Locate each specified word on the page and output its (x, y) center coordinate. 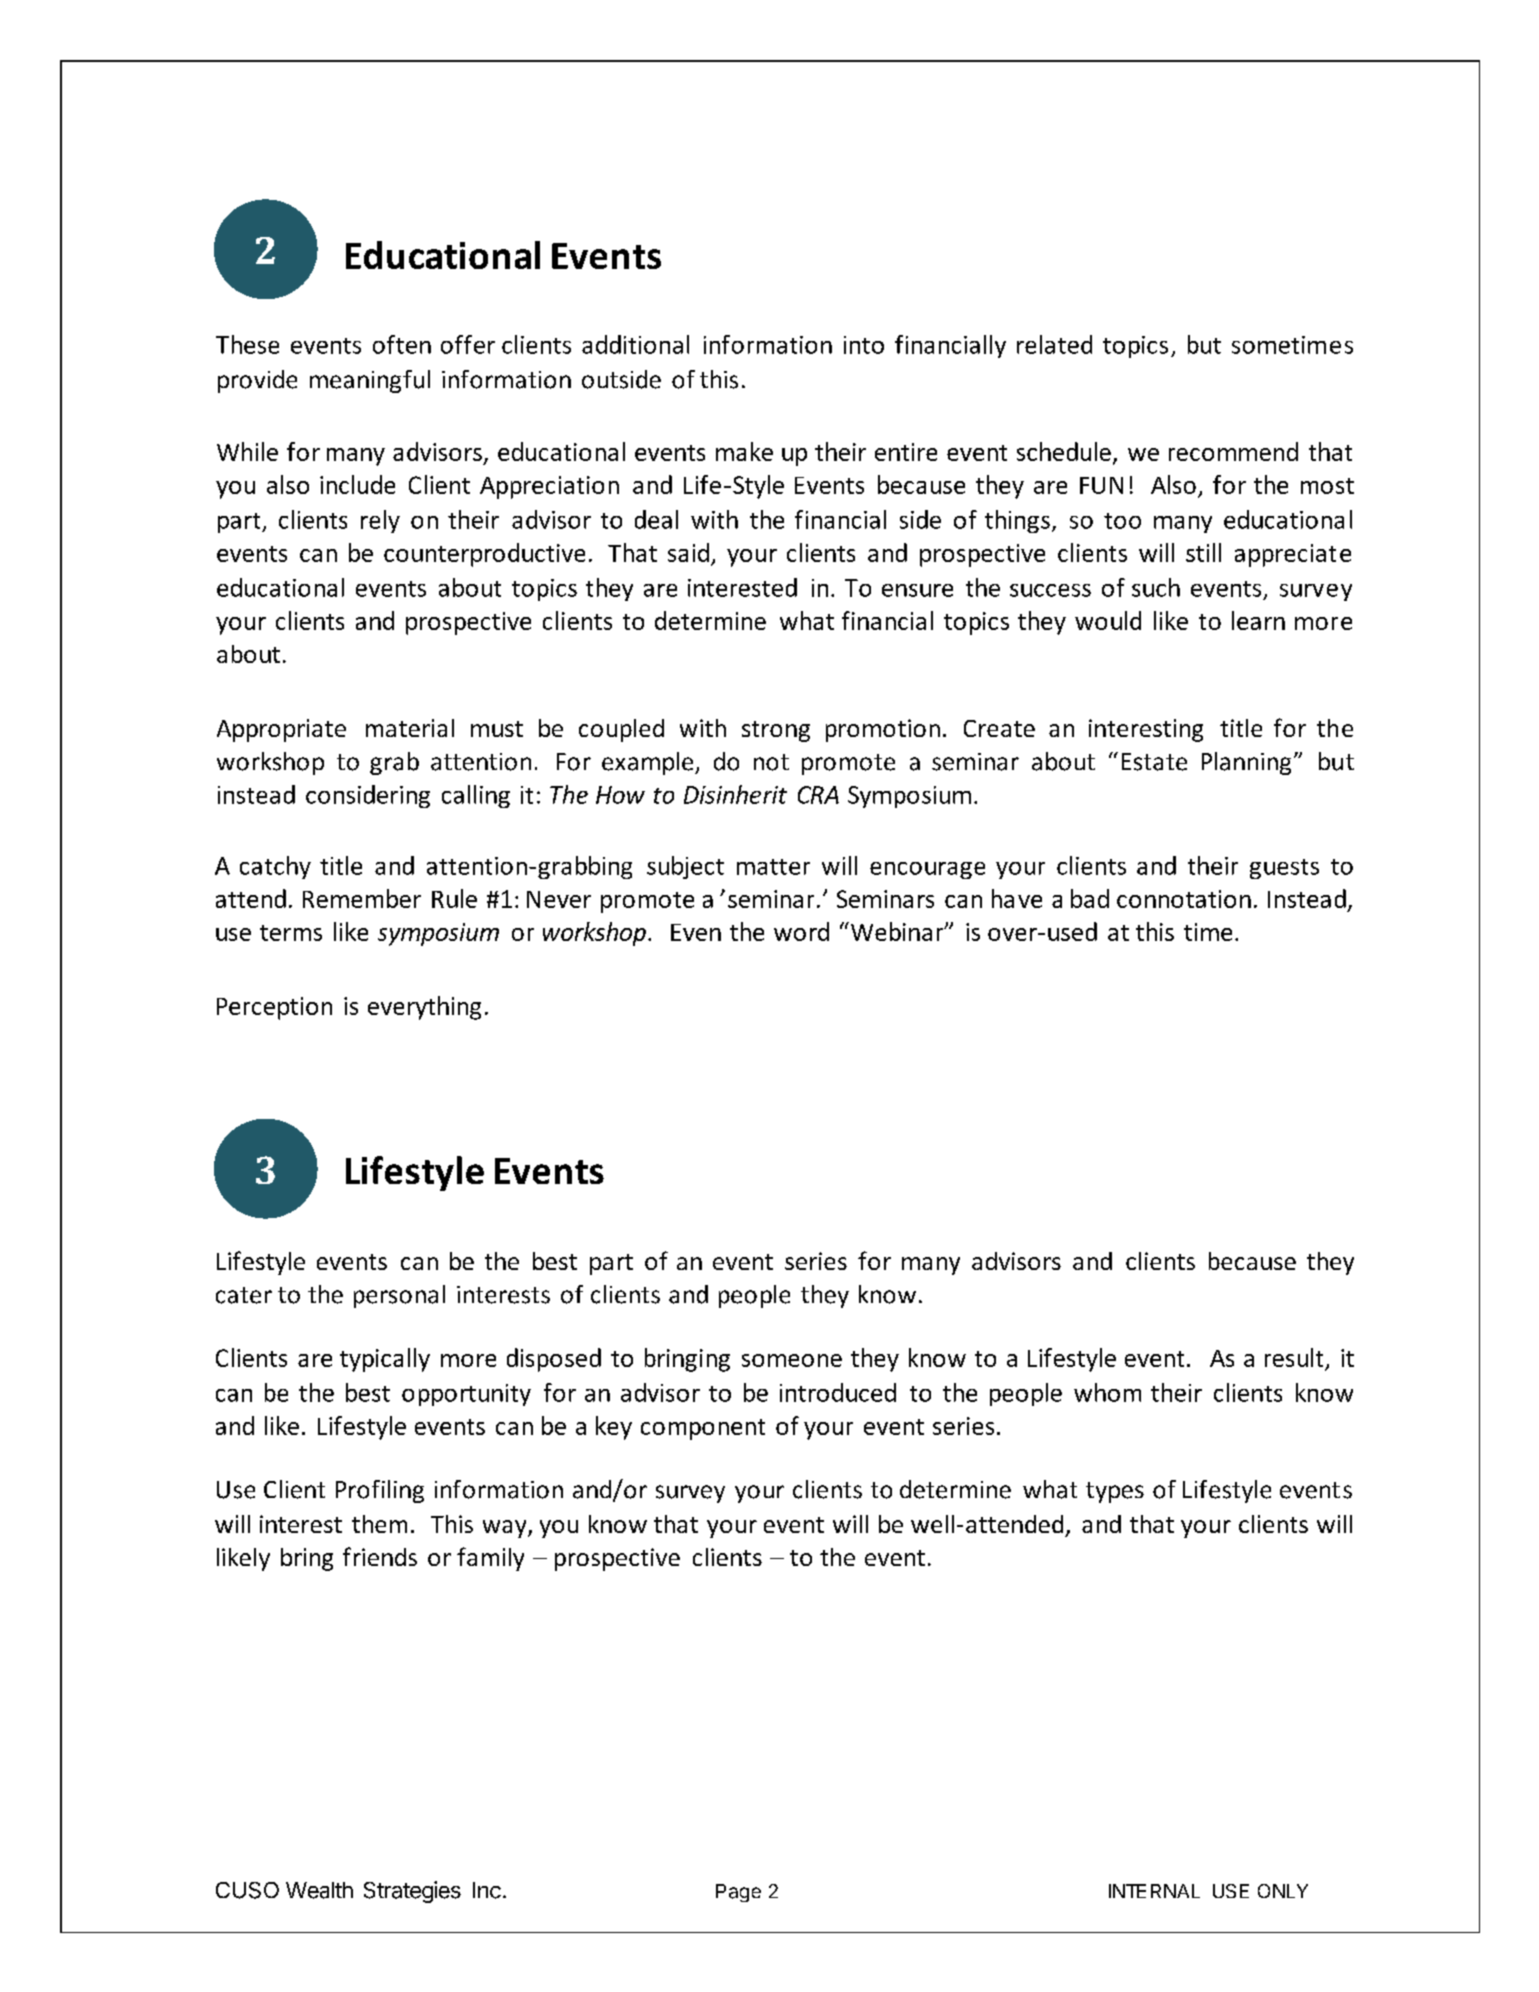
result (1294, 1357)
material (410, 728)
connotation (1184, 899)
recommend (1233, 451)
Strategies (412, 1892)
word (801, 931)
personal (399, 1296)
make (744, 451)
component (703, 1429)
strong (776, 731)
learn (1258, 620)
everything (424, 1008)
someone (792, 1360)
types (1115, 1492)
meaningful (370, 381)
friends (380, 1556)
